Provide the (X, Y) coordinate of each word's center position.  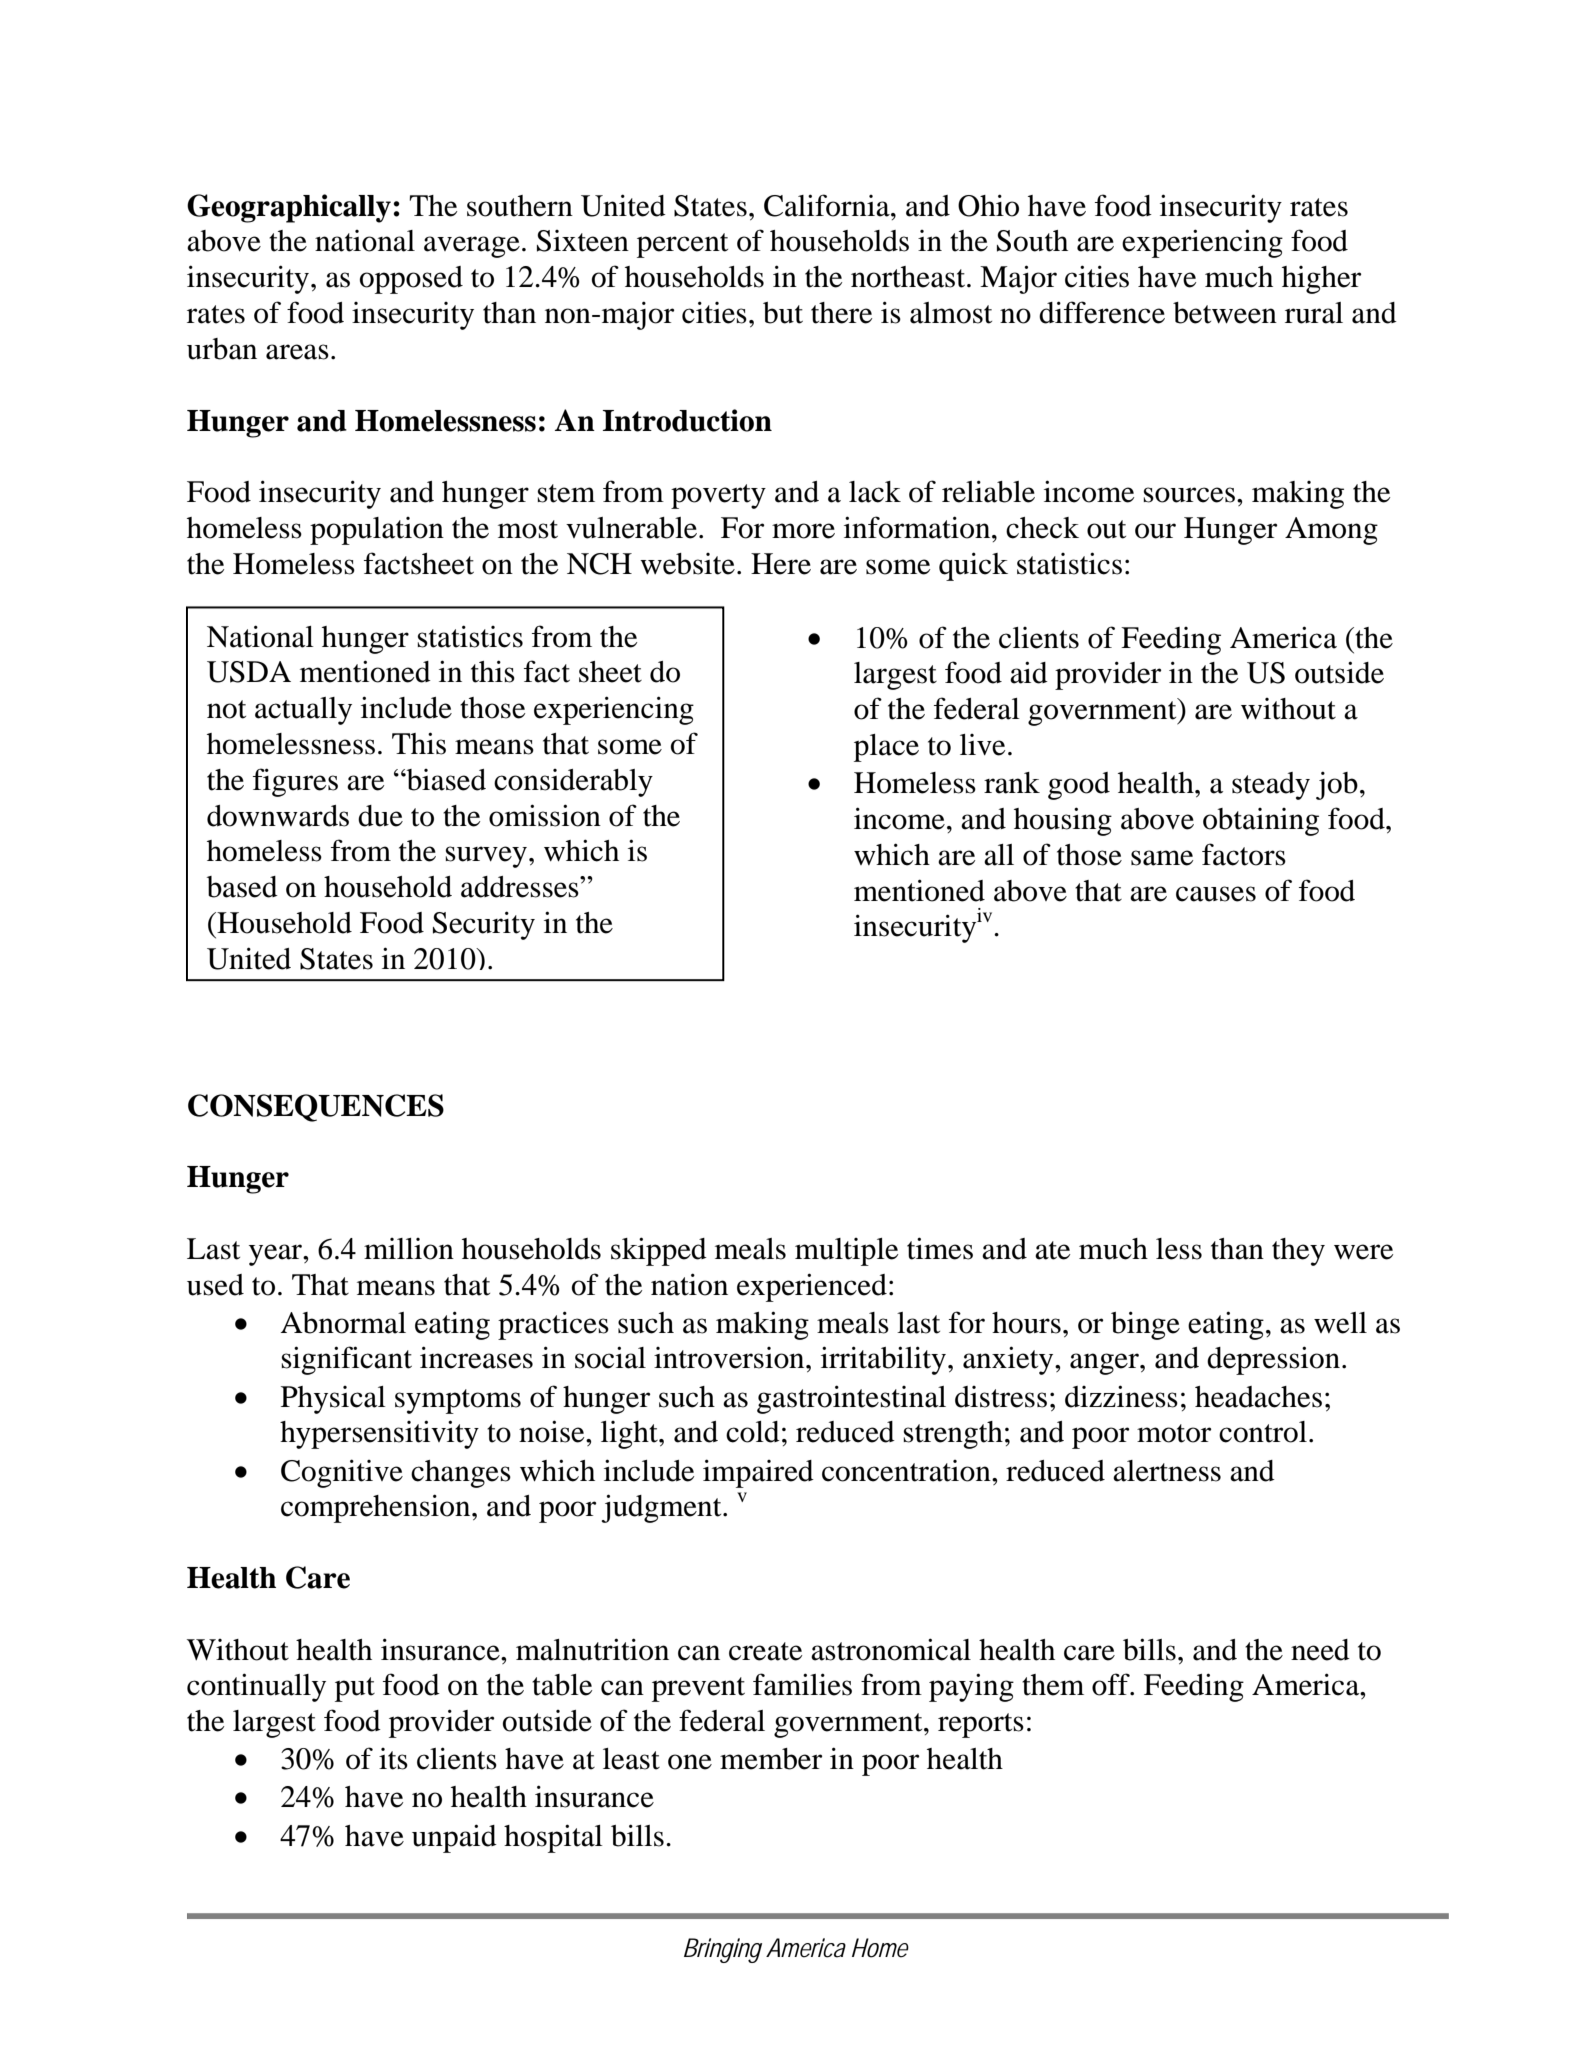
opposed (411, 280)
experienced (812, 1287)
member (771, 1759)
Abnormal (343, 1323)
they (1298, 1252)
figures (295, 782)
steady (1271, 786)
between (1225, 313)
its (393, 1759)
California (828, 205)
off (1112, 1684)
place (886, 748)
